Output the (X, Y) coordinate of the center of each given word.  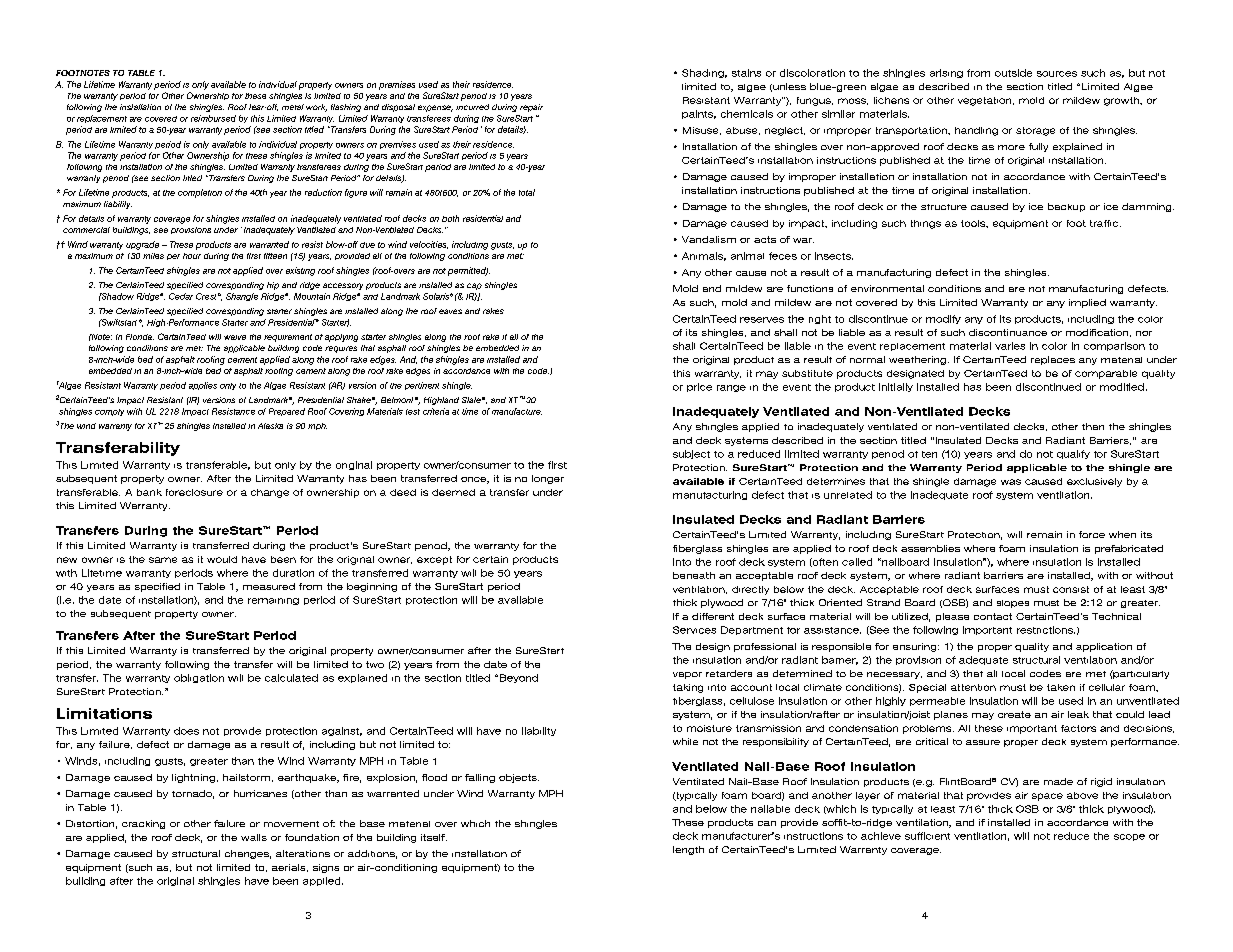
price (699, 387)
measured (269, 586)
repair (531, 108)
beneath (694, 575)
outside (1013, 73)
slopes (1013, 604)
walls (254, 837)
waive (235, 337)
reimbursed (213, 118)
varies (1010, 346)
